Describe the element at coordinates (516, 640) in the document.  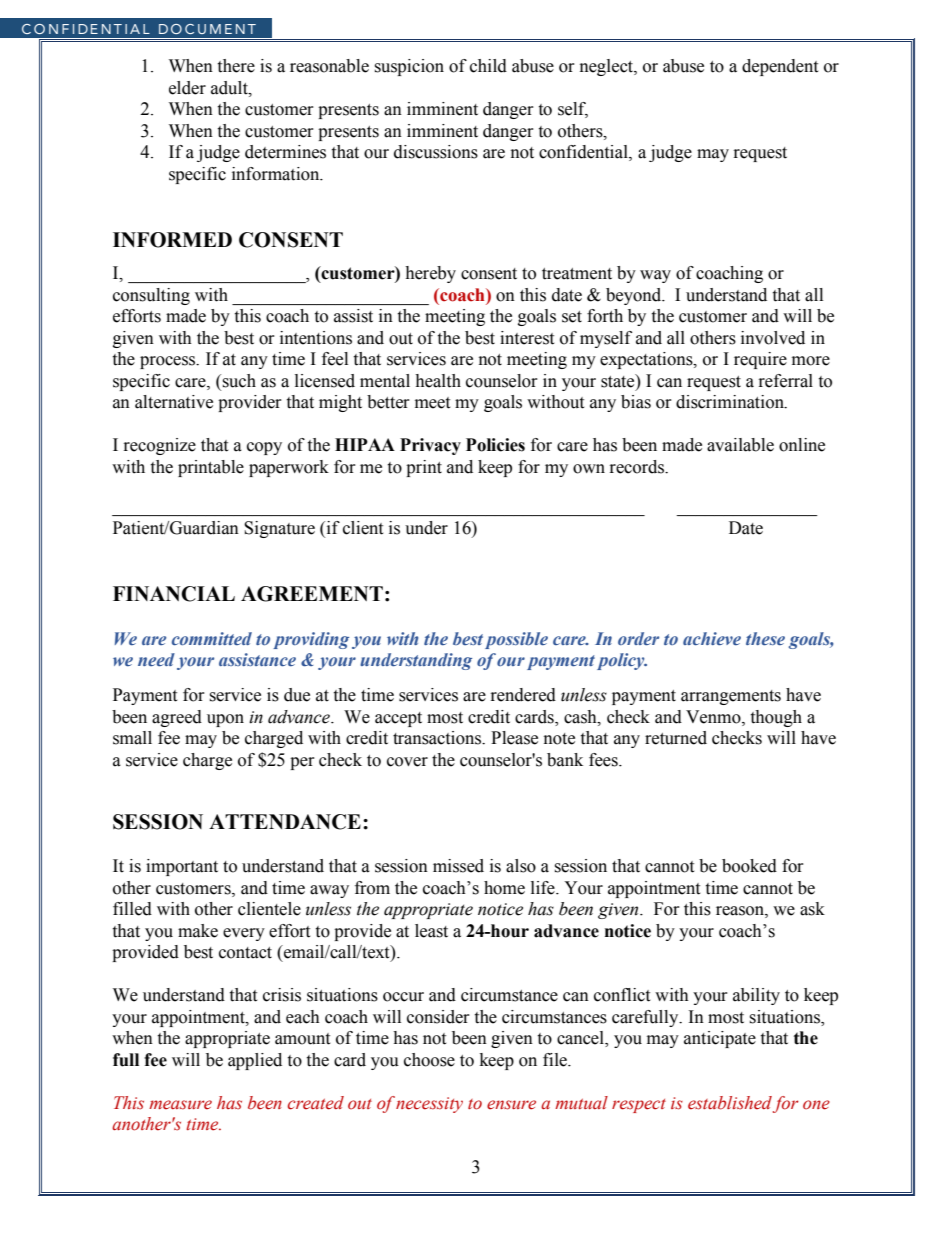
I see `possible` at that location.
